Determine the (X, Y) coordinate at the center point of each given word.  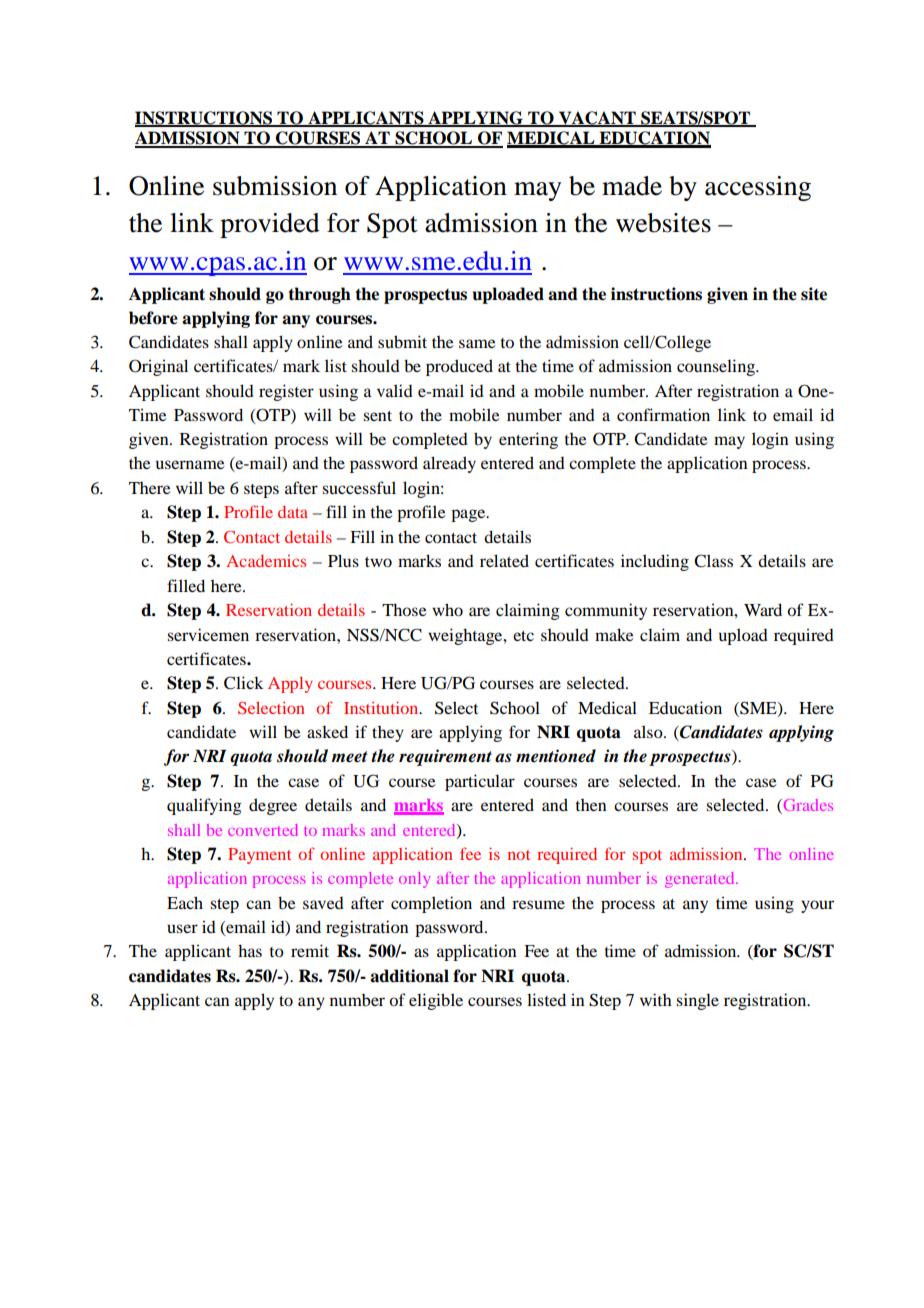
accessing (758, 188)
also (649, 731)
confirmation (663, 414)
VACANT (597, 118)
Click (243, 683)
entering (528, 440)
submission (275, 186)
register (286, 392)
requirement (445, 757)
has (250, 950)
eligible (436, 1001)
